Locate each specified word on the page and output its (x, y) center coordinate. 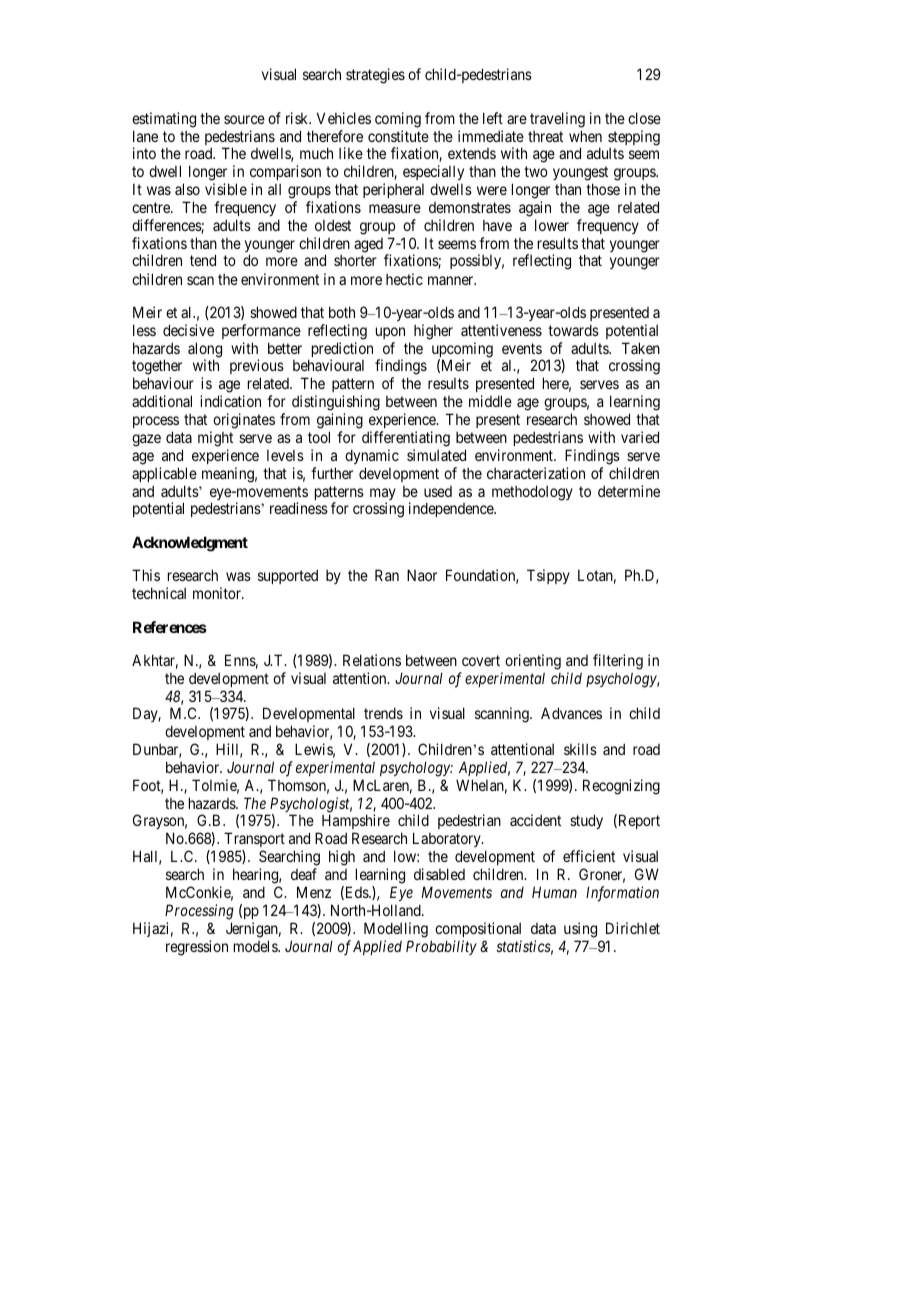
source (244, 119)
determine (629, 491)
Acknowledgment (190, 544)
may (383, 495)
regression (197, 948)
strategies (375, 76)
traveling (557, 120)
